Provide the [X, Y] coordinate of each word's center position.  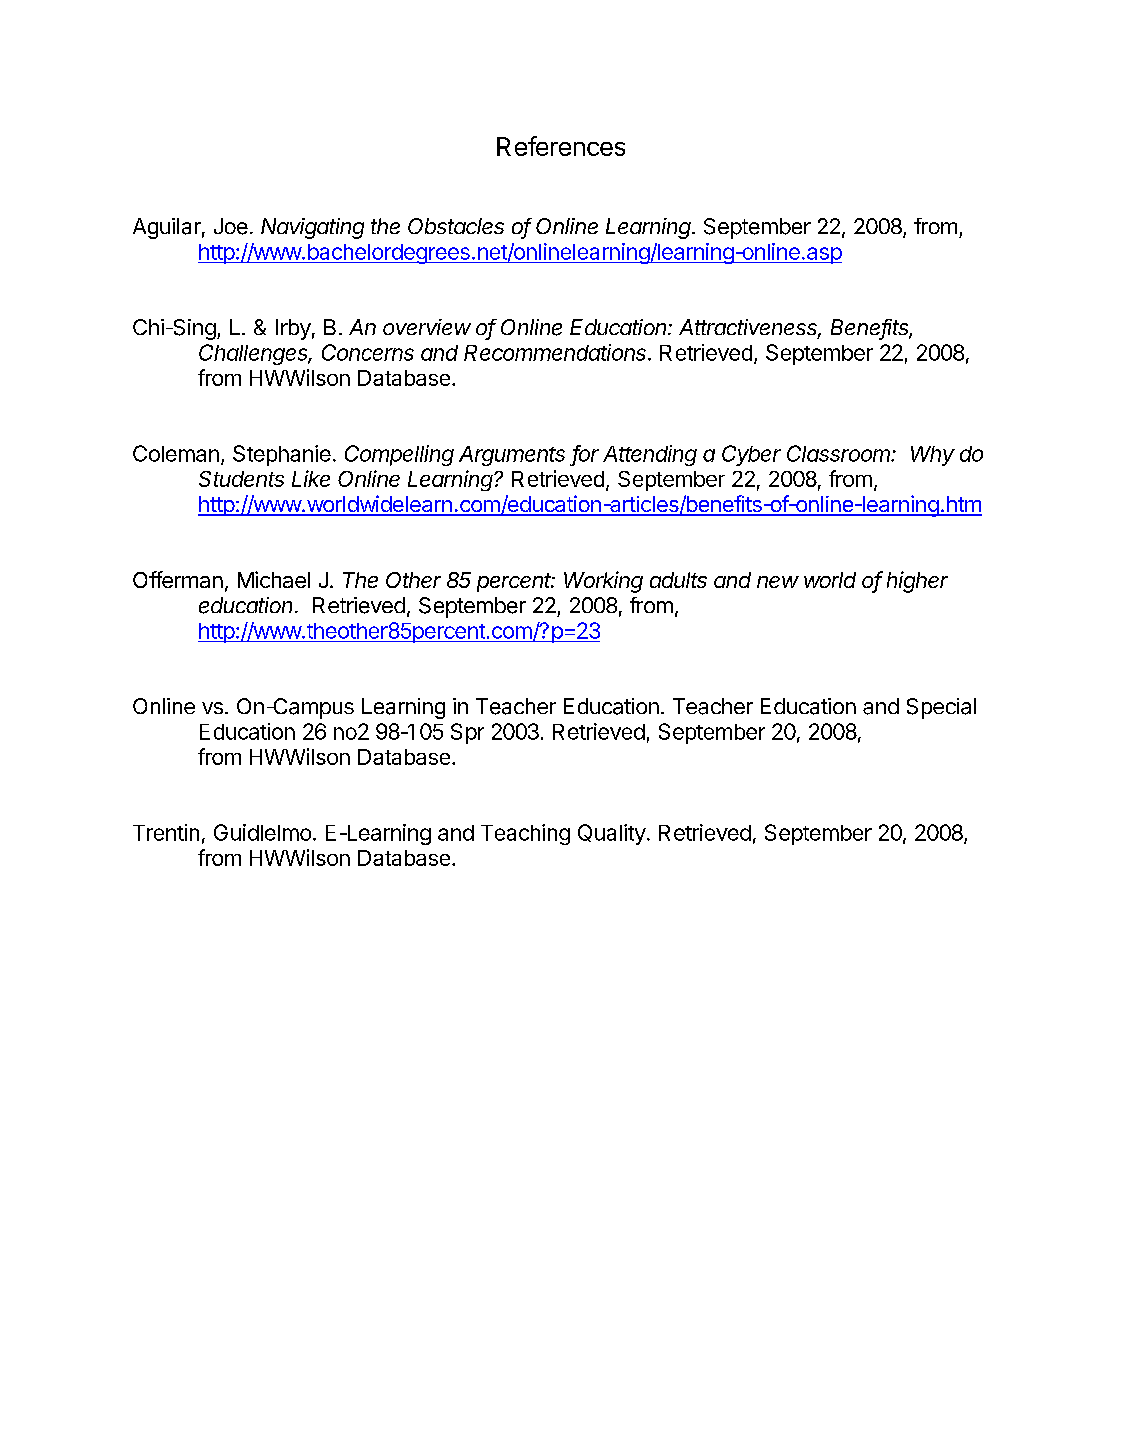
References [561, 146]
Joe [231, 226]
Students [241, 479]
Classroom [840, 453]
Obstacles [456, 226]
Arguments [512, 456]
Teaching [525, 834]
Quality [612, 834]
